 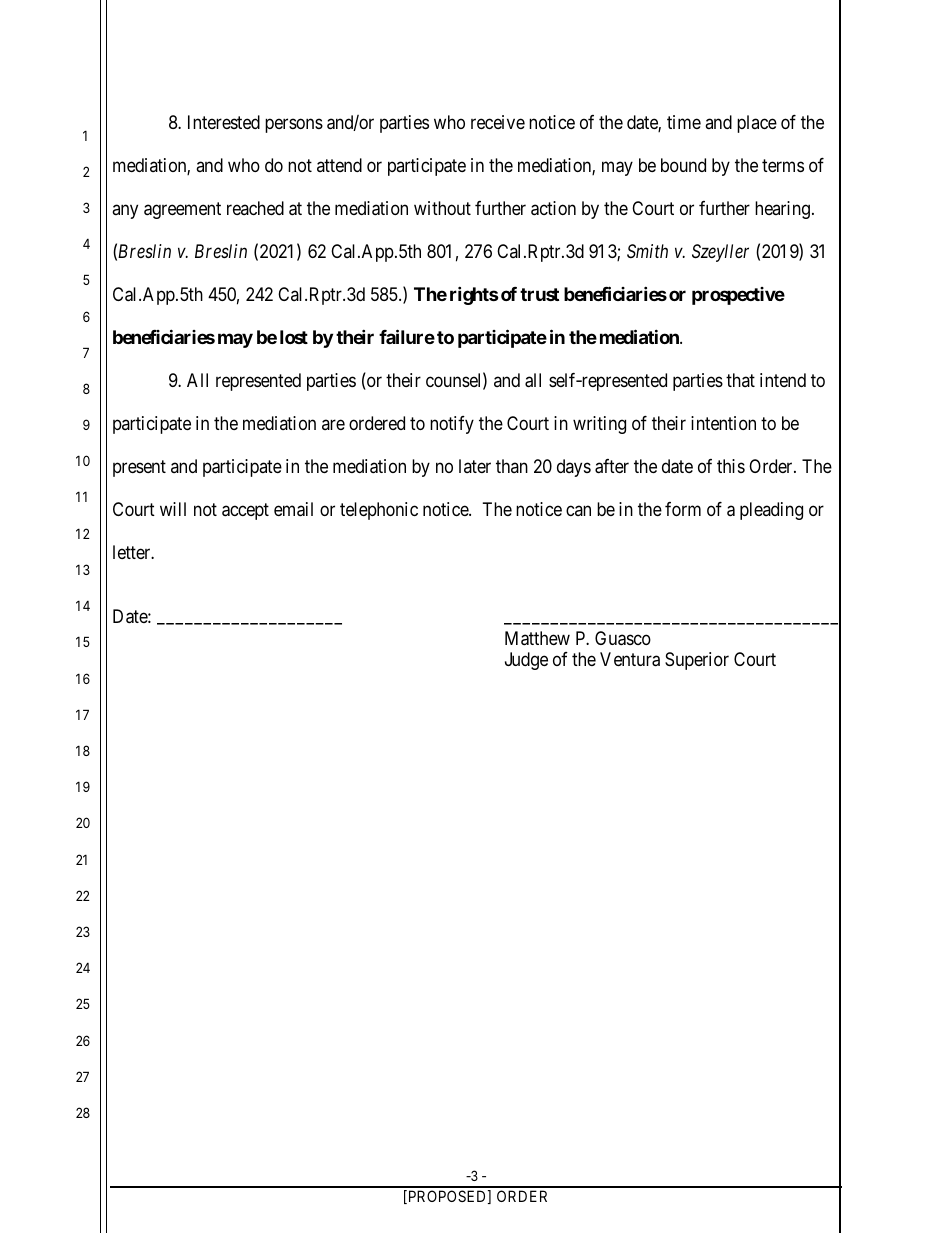 What do you see at coordinates (498, 122) in the screenshot?
I see `receive` at bounding box center [498, 122].
